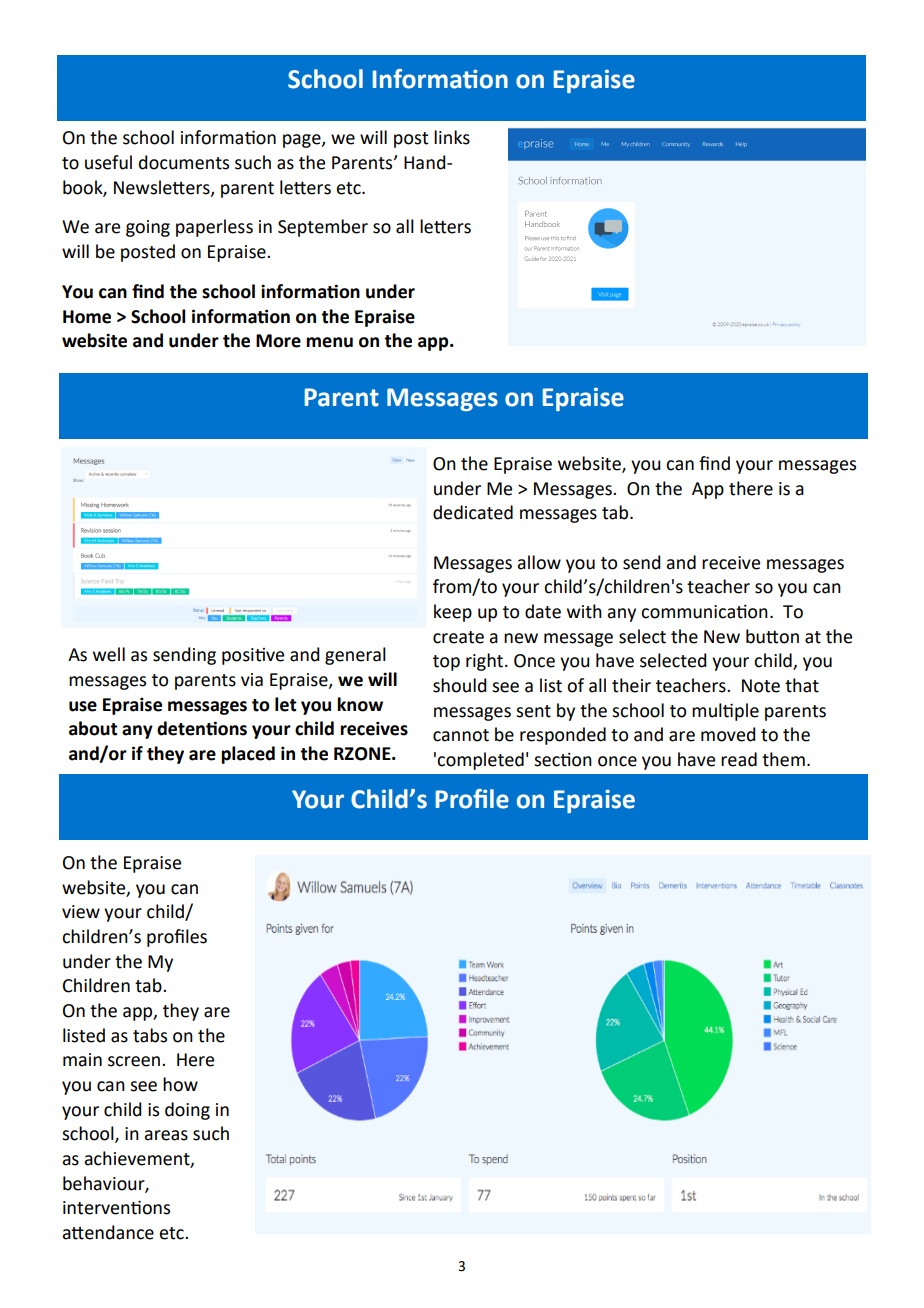 Image resolution: width=924 pixels, height=1308 pixels. Describe the element at coordinates (202, 728) in the page. I see `detentions` at that location.
